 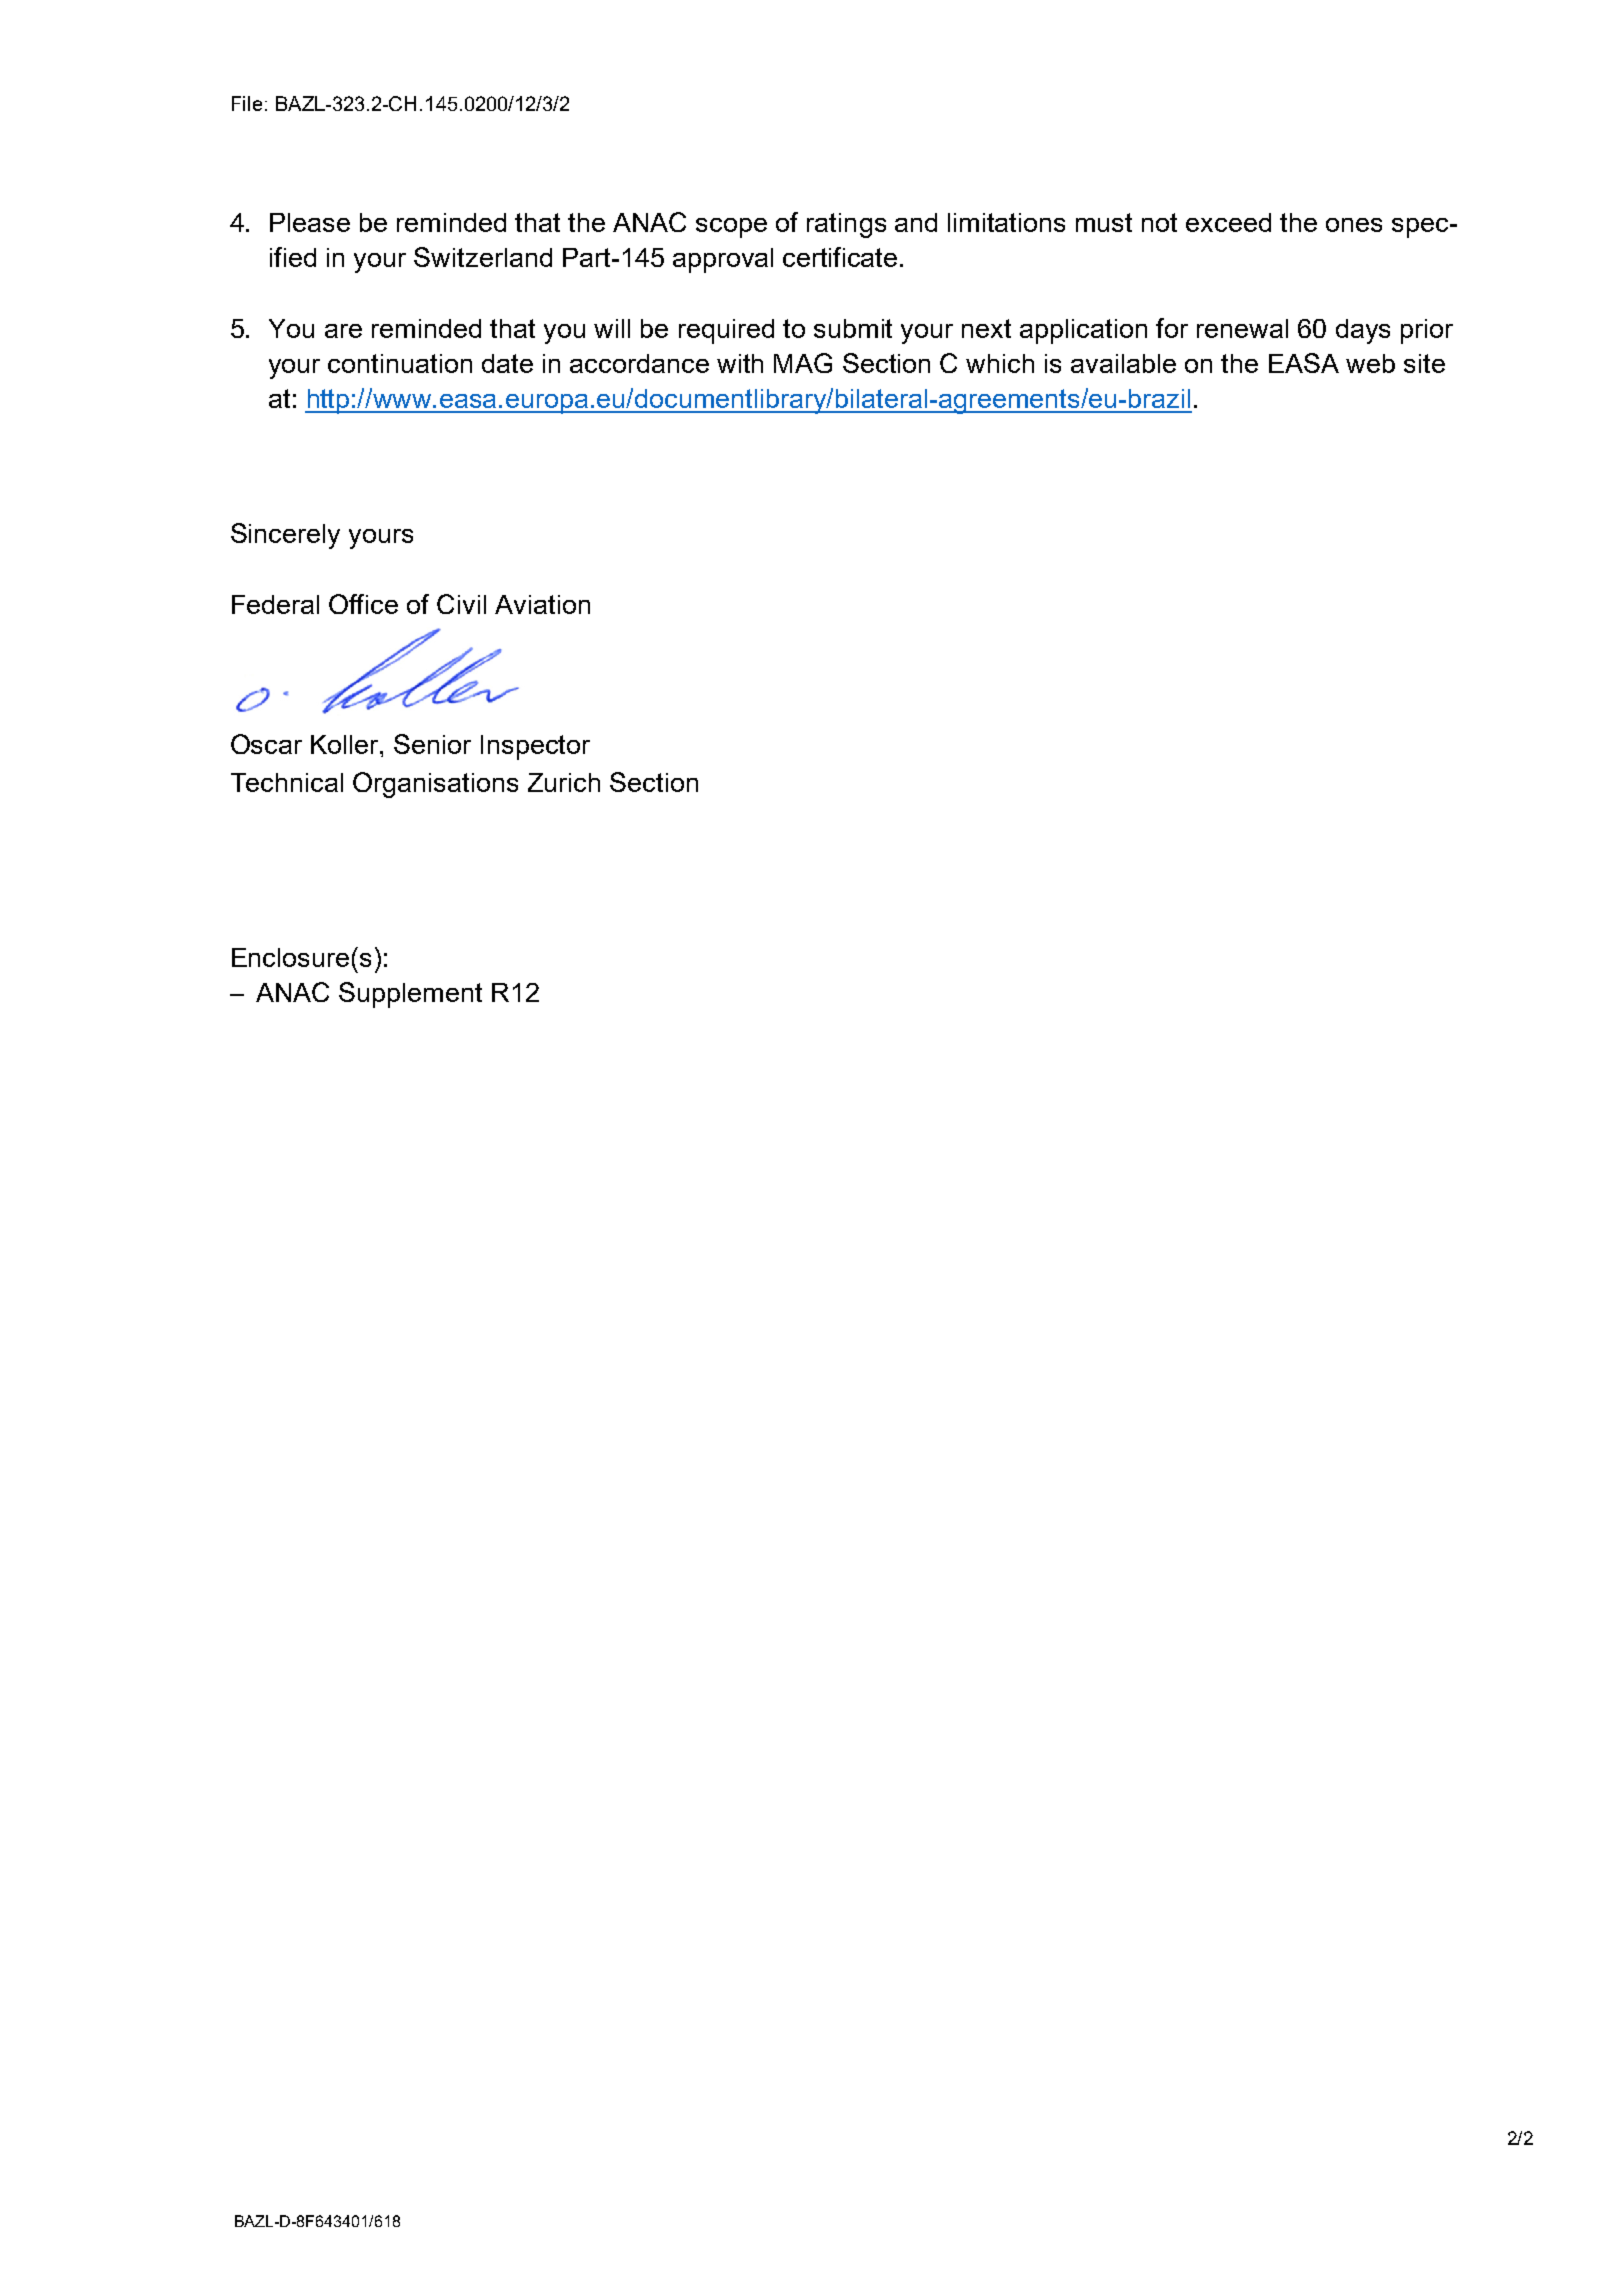 What do you see at coordinates (343, 331) in the screenshot?
I see `are` at bounding box center [343, 331].
